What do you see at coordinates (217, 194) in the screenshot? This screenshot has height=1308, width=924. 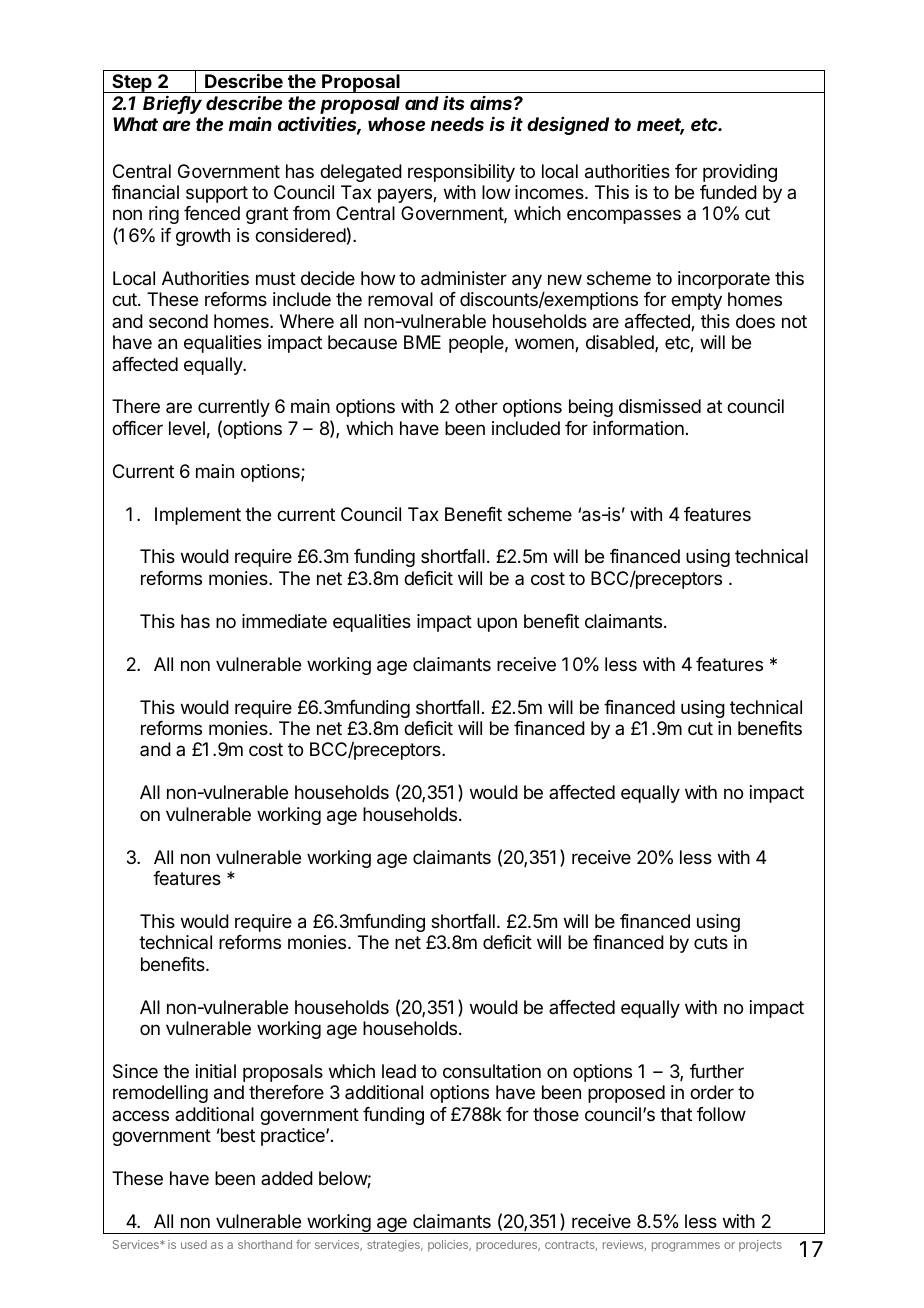 I see `support` at bounding box center [217, 194].
